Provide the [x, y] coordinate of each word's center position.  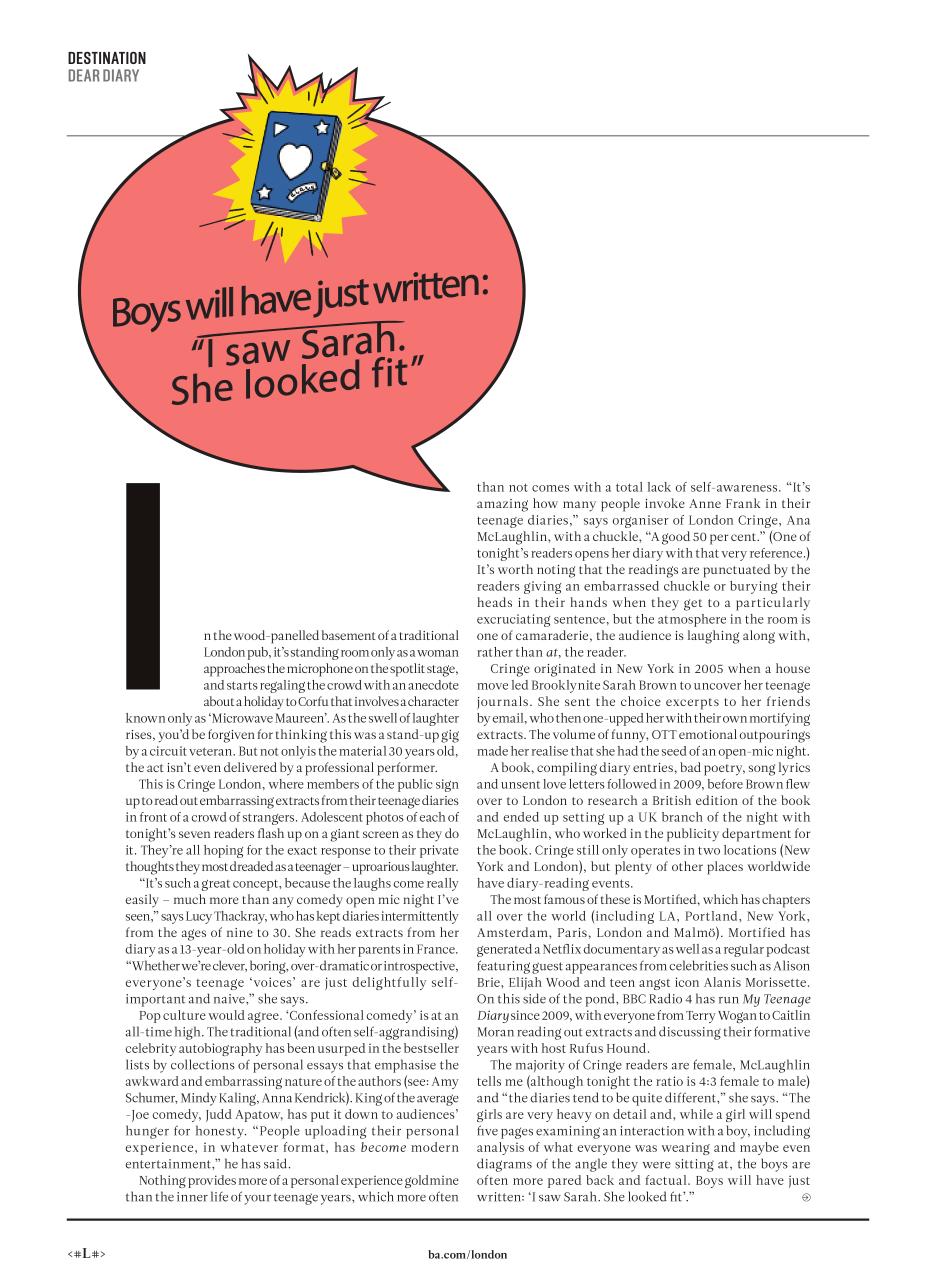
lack [659, 487]
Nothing [162, 1181]
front [153, 817]
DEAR [84, 75]
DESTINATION [107, 57]
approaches [234, 670]
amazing [502, 505]
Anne [705, 503]
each [432, 817]
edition [717, 800]
